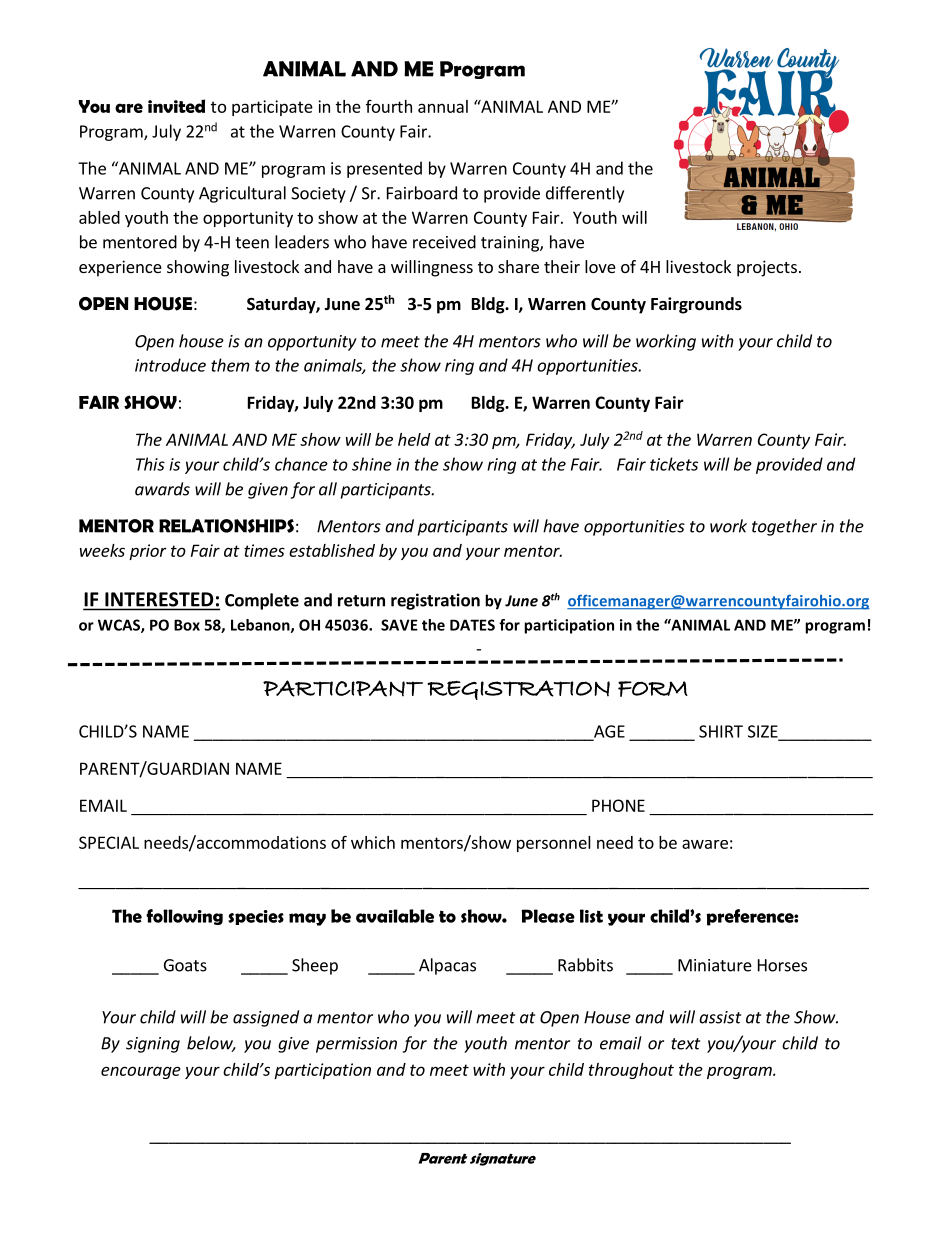  I want to click on invited, so click(176, 106).
